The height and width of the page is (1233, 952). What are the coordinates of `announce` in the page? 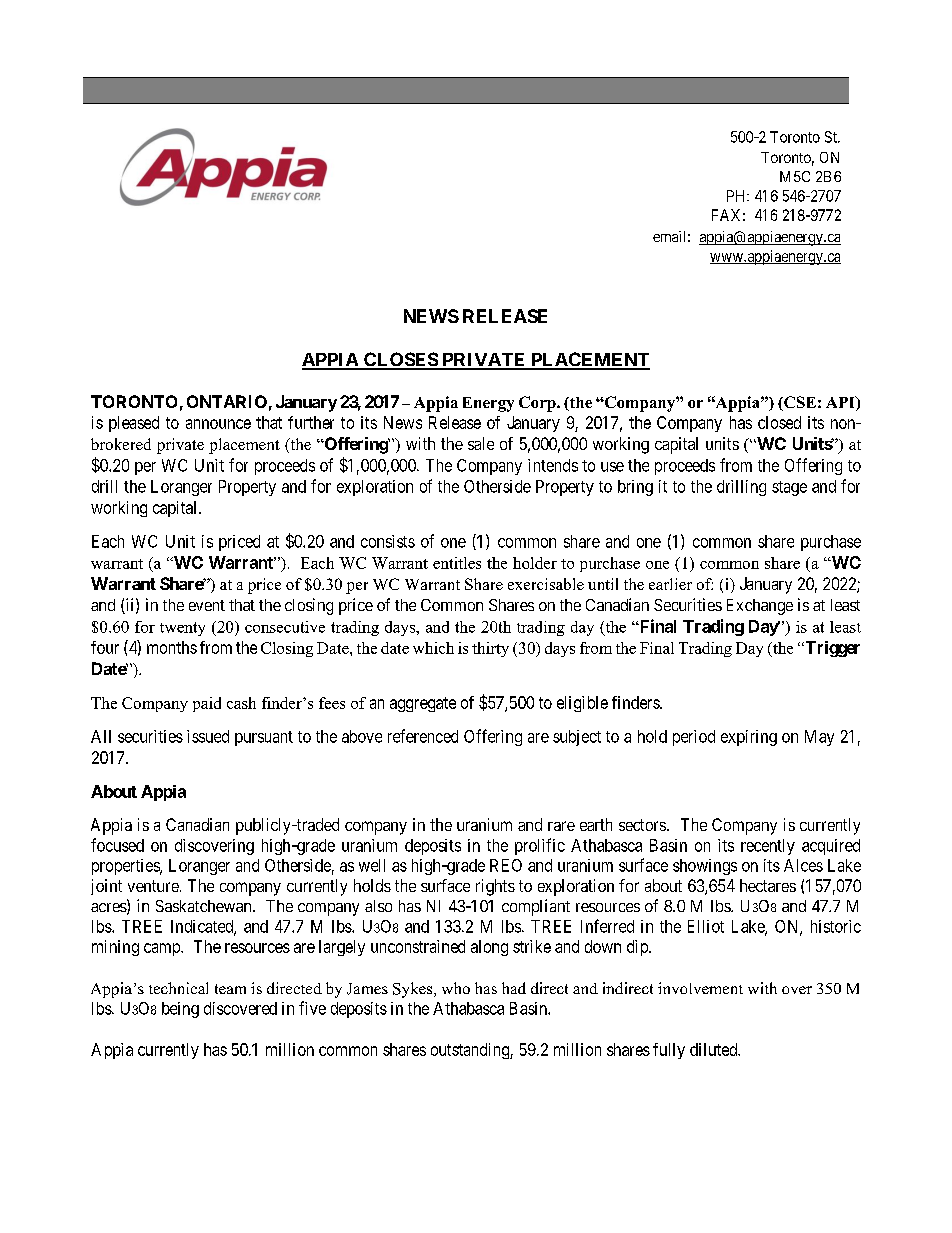 It's located at (218, 424).
